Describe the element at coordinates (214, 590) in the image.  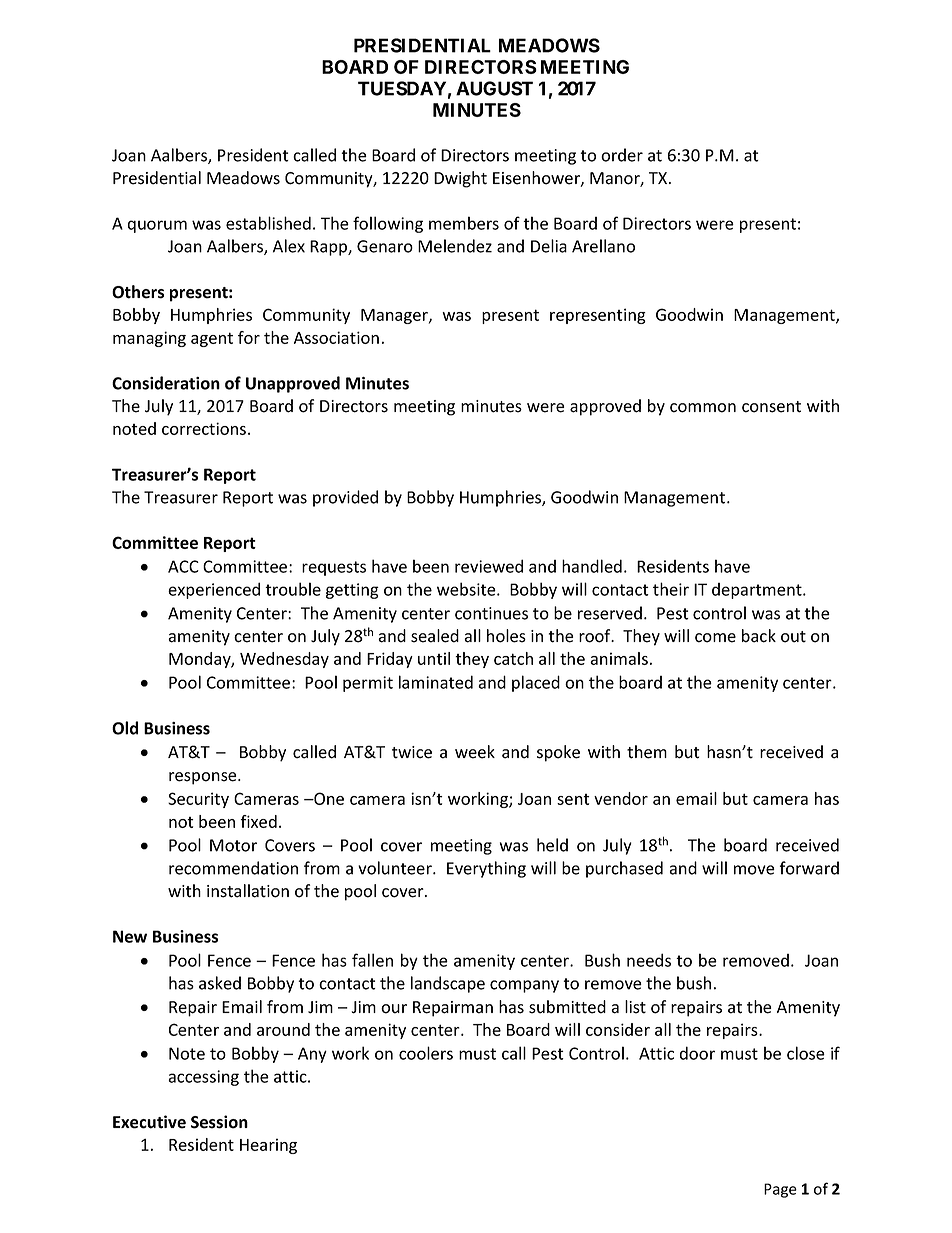
I see `experienced` at that location.
